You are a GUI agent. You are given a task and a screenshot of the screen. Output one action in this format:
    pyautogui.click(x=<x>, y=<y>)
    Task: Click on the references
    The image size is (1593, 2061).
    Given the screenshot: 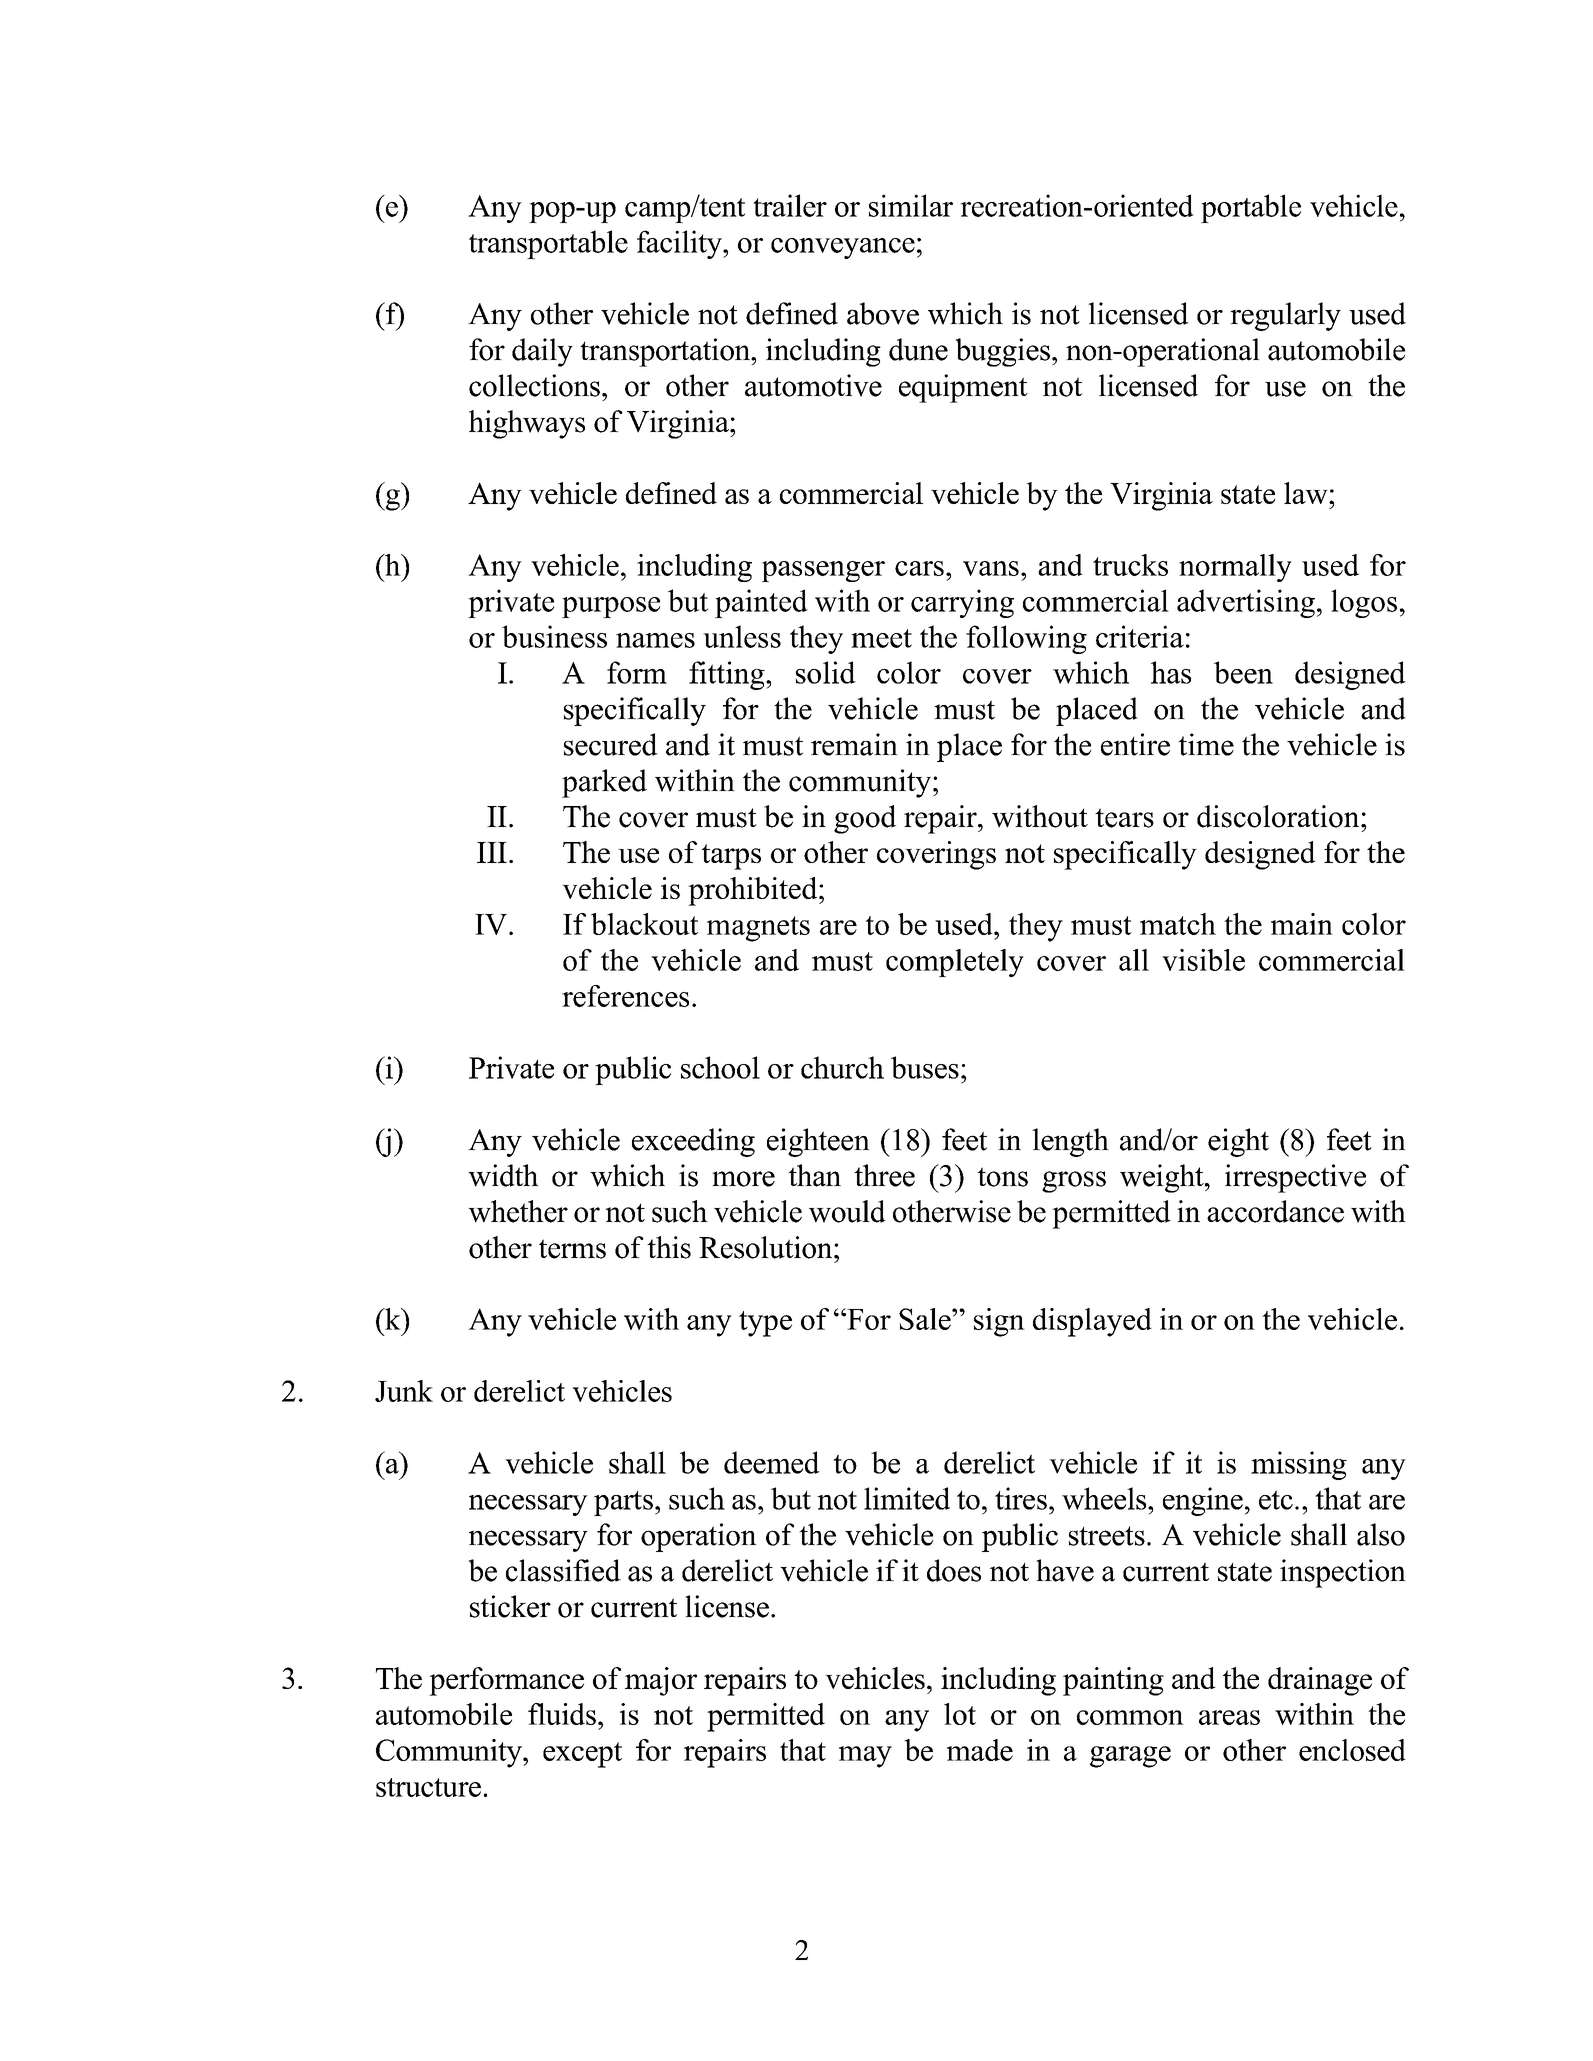 What is the action you would take?
    pyautogui.click(x=625, y=996)
